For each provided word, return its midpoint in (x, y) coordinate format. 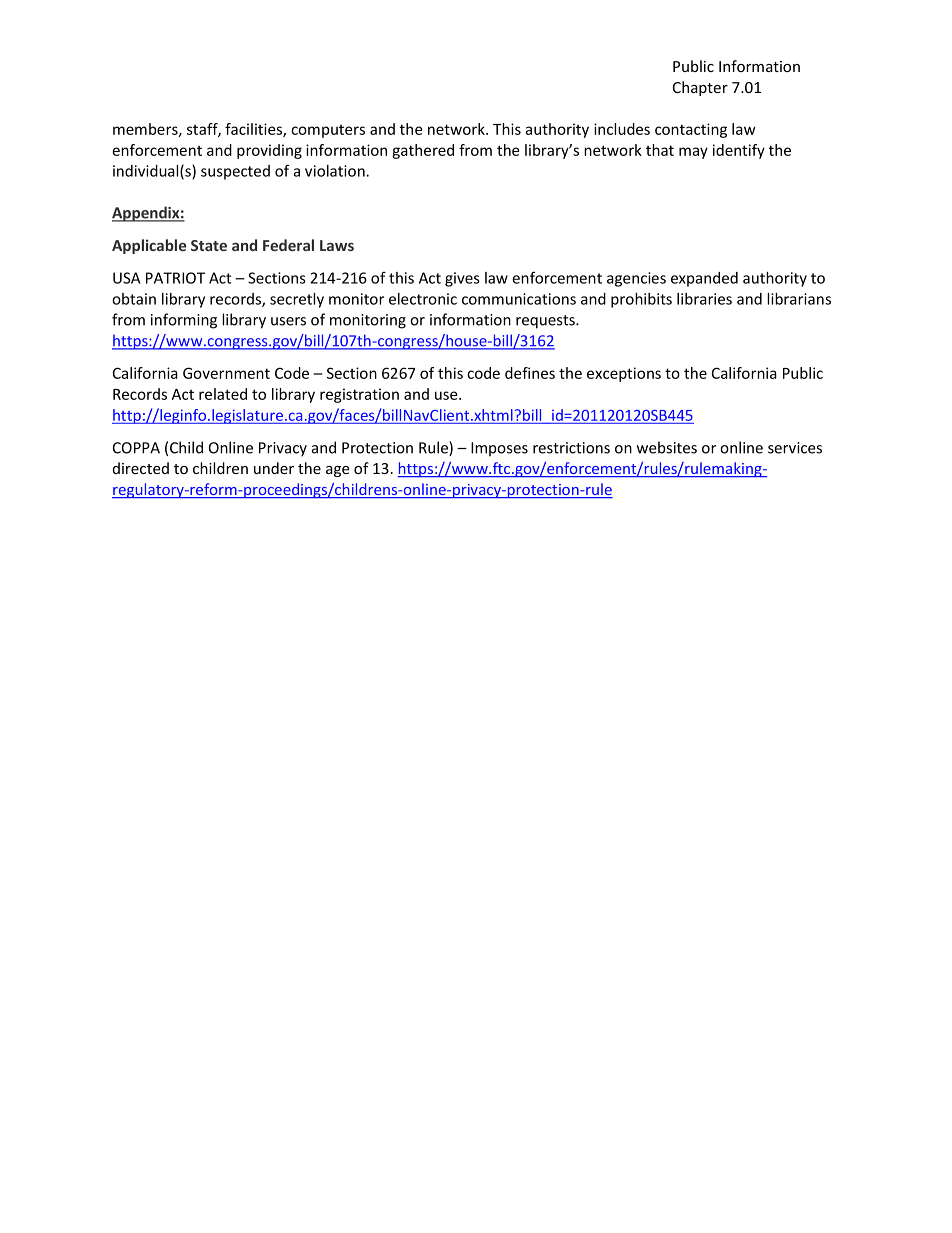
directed (141, 468)
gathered (423, 151)
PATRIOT (175, 278)
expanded (704, 279)
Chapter (700, 88)
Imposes (499, 449)
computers (328, 131)
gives (462, 279)
